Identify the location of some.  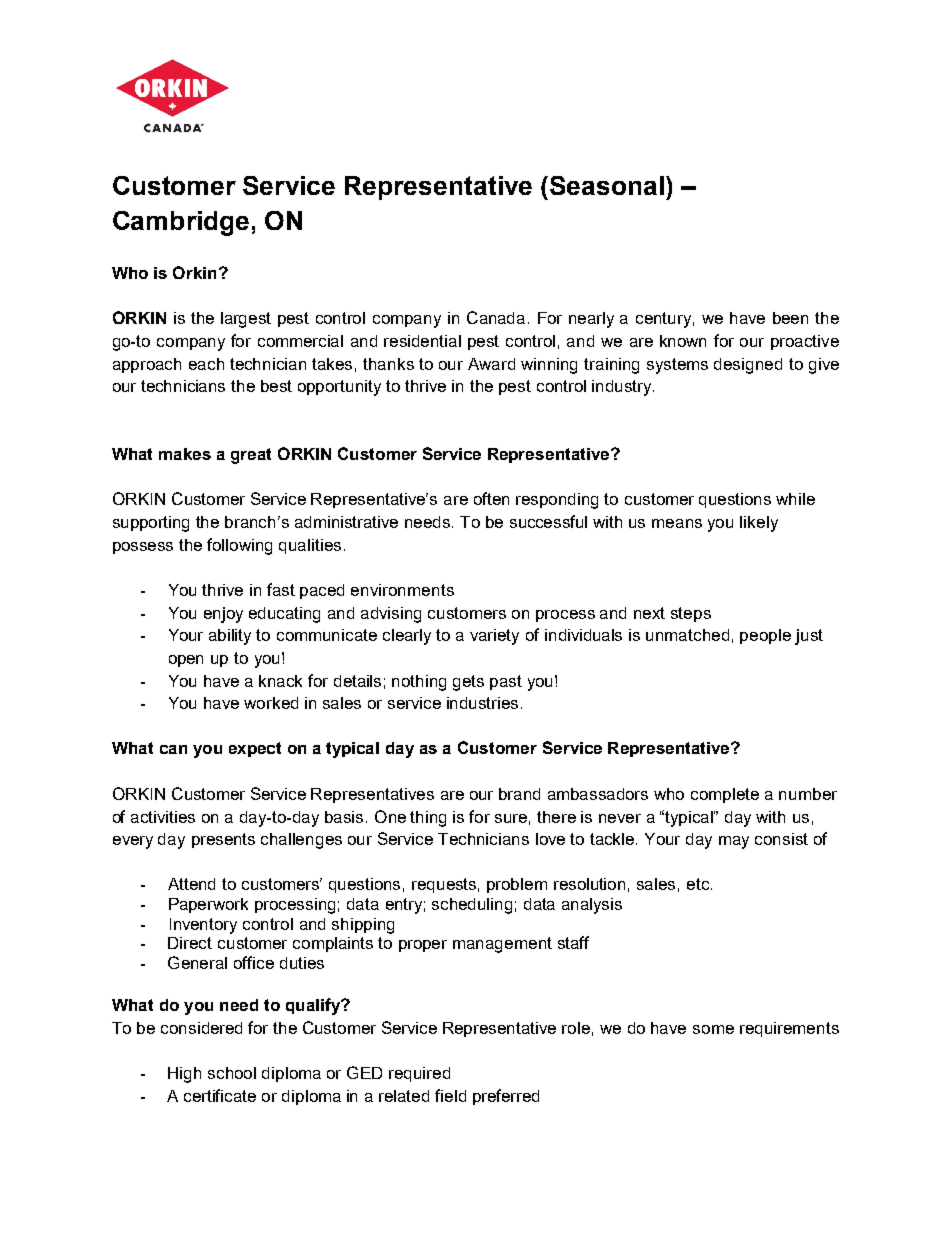
(713, 1029).
